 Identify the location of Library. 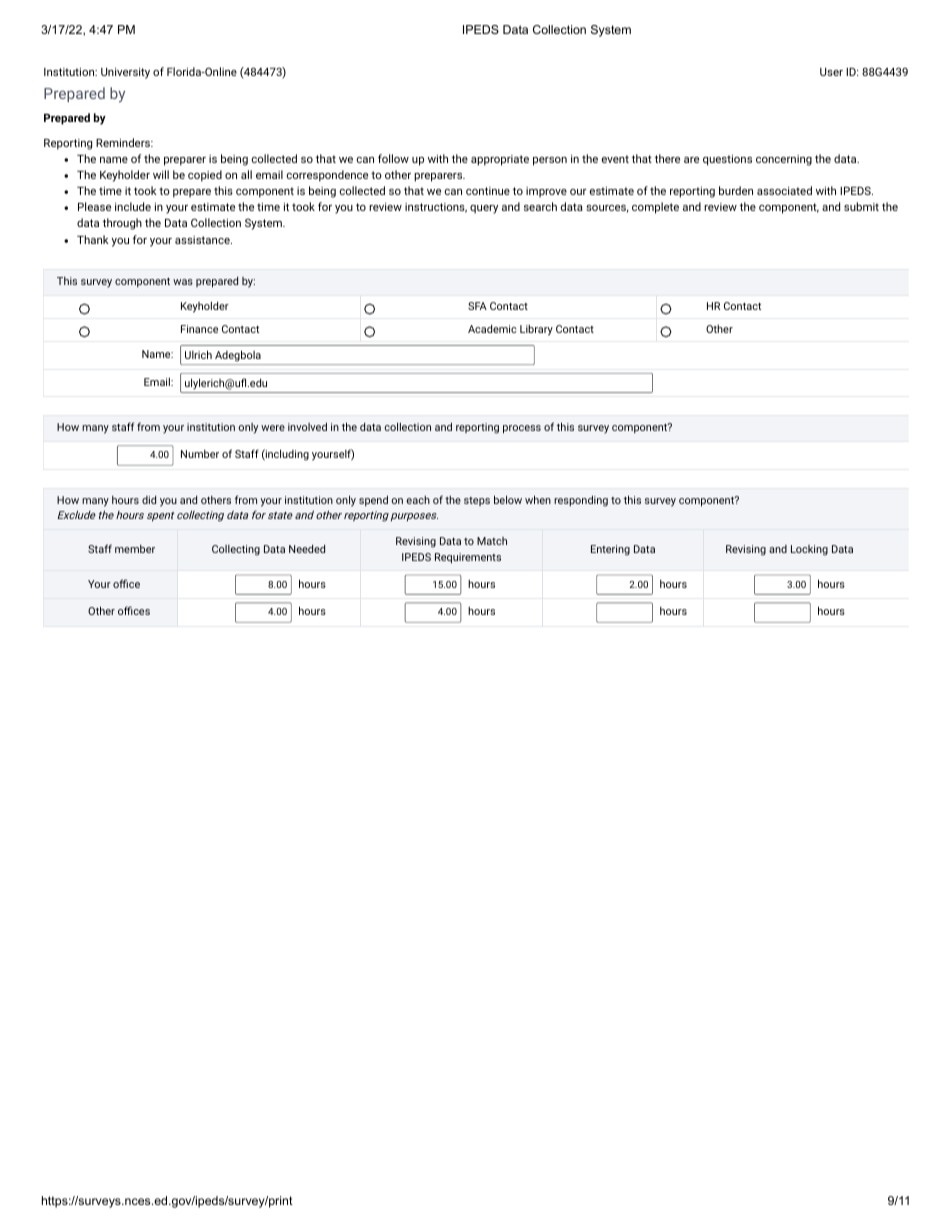
(536, 330).
